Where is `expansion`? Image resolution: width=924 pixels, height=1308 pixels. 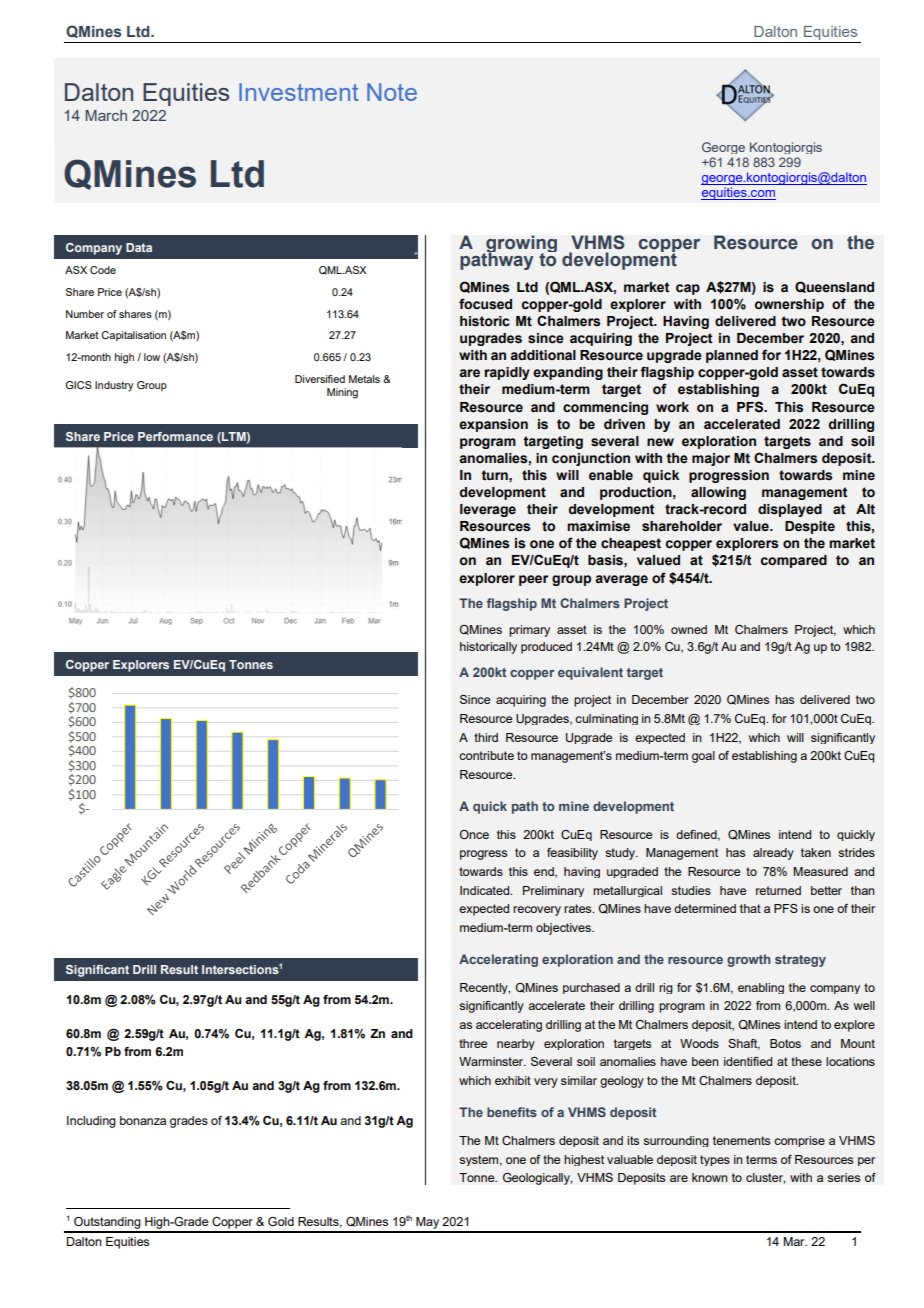 expansion is located at coordinates (493, 425).
